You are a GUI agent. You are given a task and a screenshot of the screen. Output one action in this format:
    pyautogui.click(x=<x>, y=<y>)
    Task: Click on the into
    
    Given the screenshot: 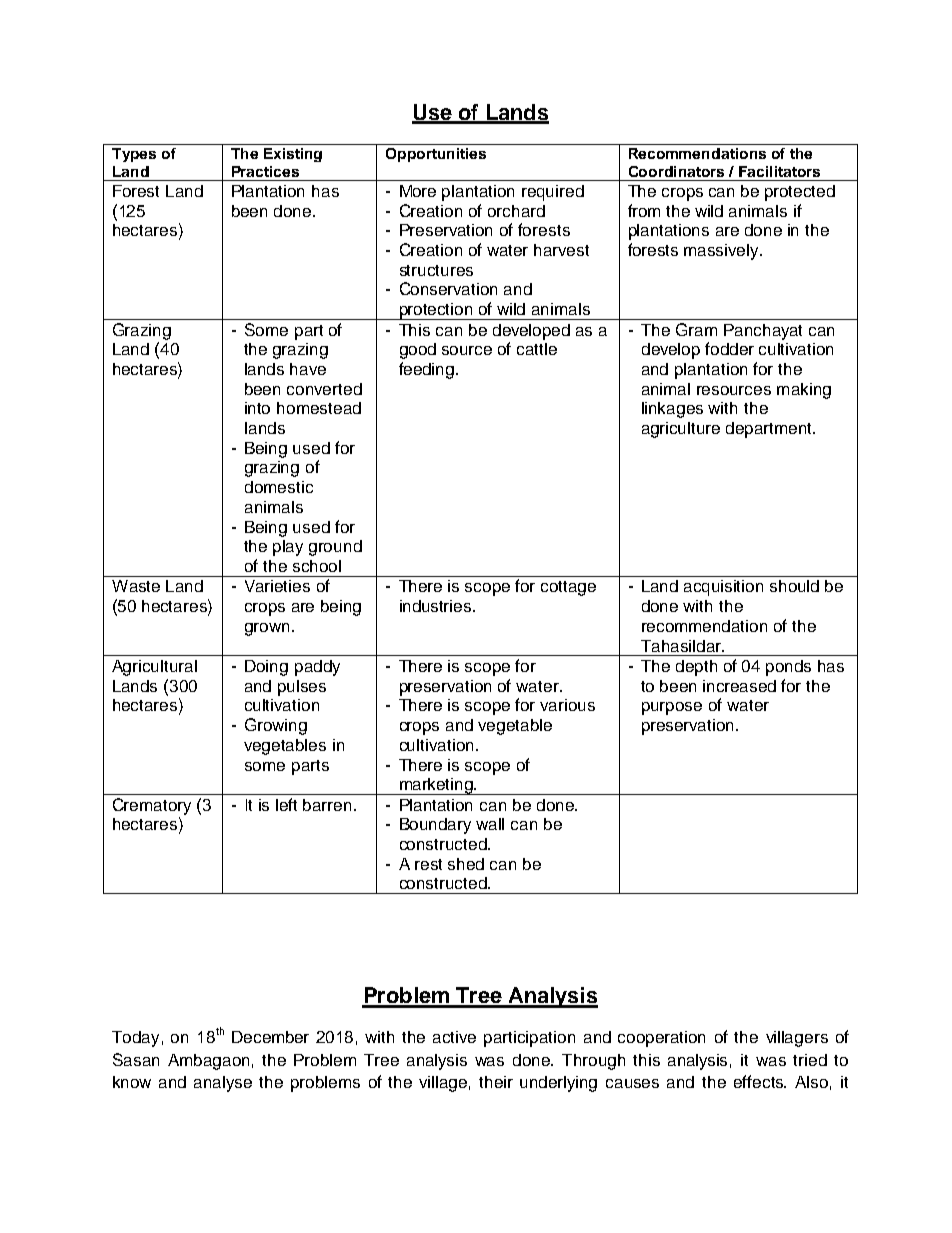 What is the action you would take?
    pyautogui.click(x=257, y=408)
